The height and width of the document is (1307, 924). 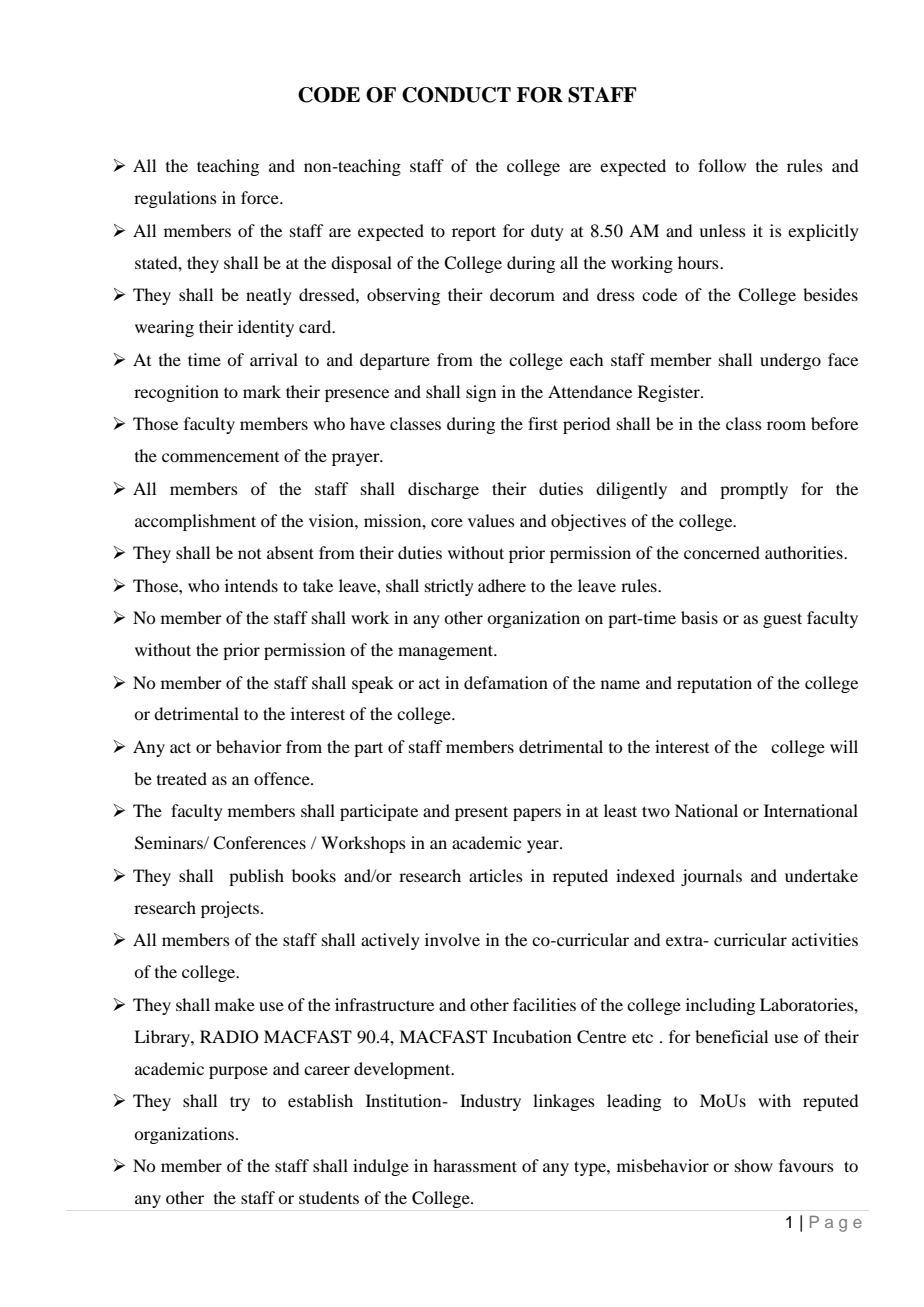 What do you see at coordinates (722, 165) in the document?
I see `follow` at bounding box center [722, 165].
